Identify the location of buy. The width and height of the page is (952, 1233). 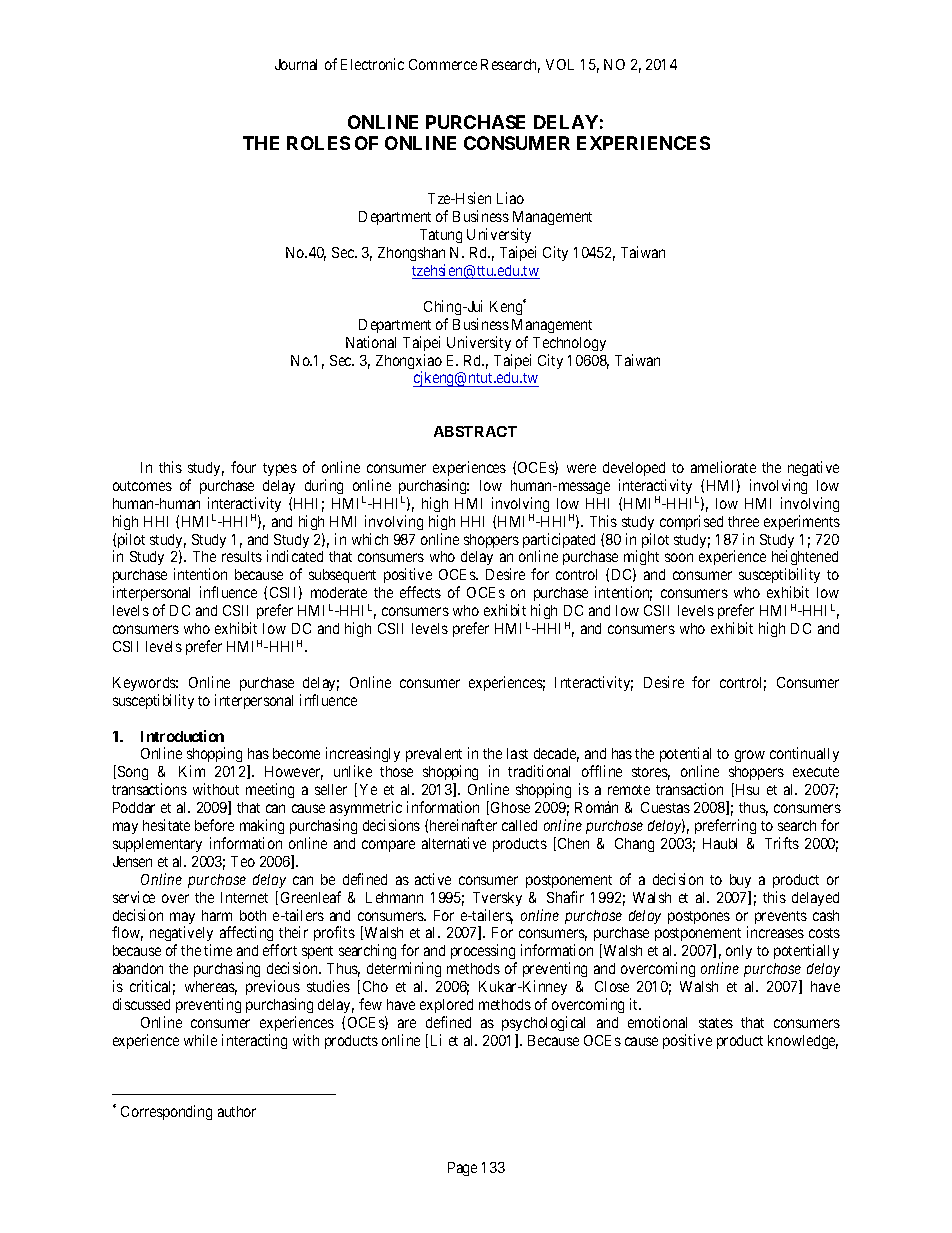
(740, 881).
